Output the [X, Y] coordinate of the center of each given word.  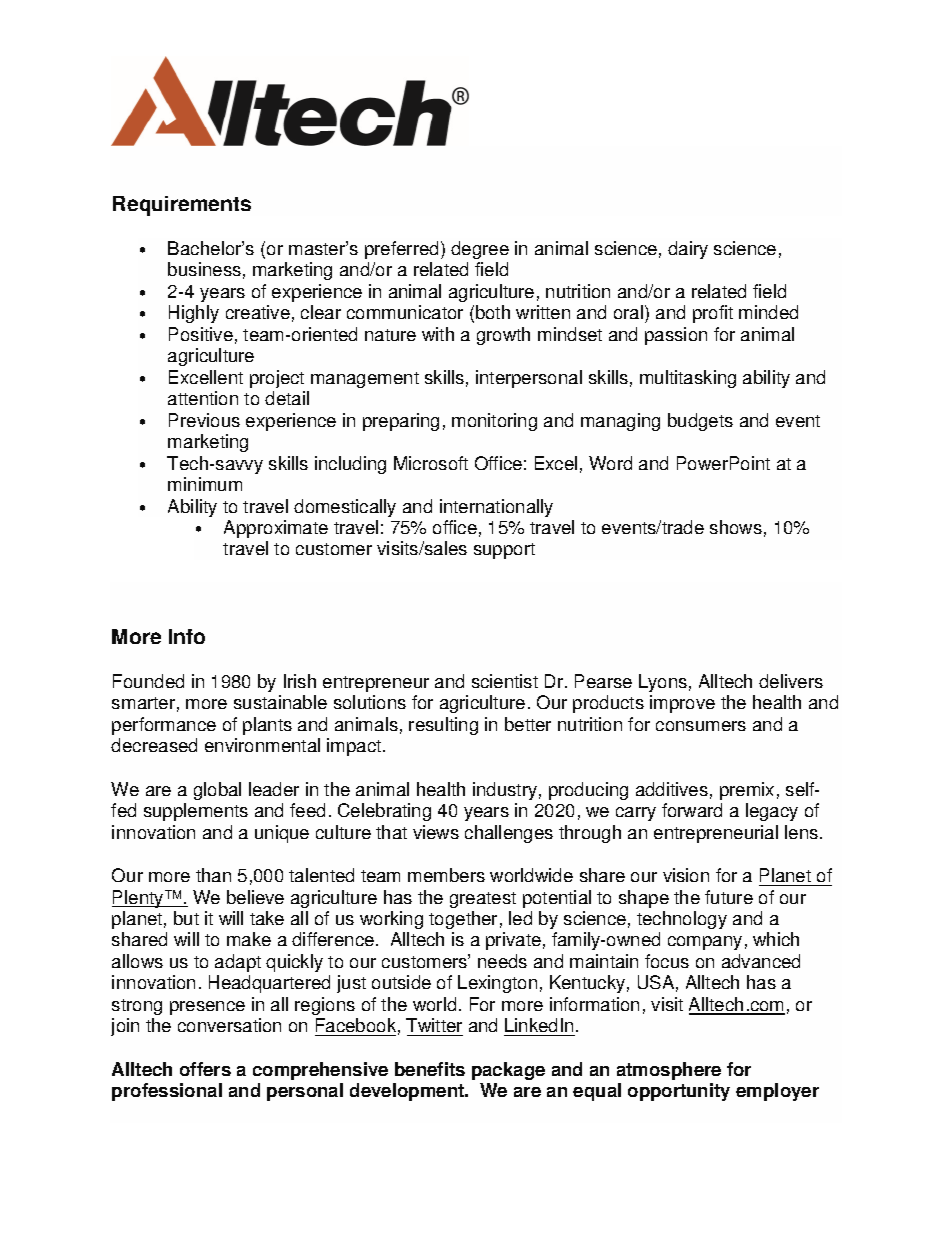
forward [692, 810]
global [217, 791]
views [436, 832]
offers [205, 1069]
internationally [496, 508]
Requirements [182, 206]
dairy [688, 250]
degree [480, 250]
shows [736, 527]
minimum [205, 484]
